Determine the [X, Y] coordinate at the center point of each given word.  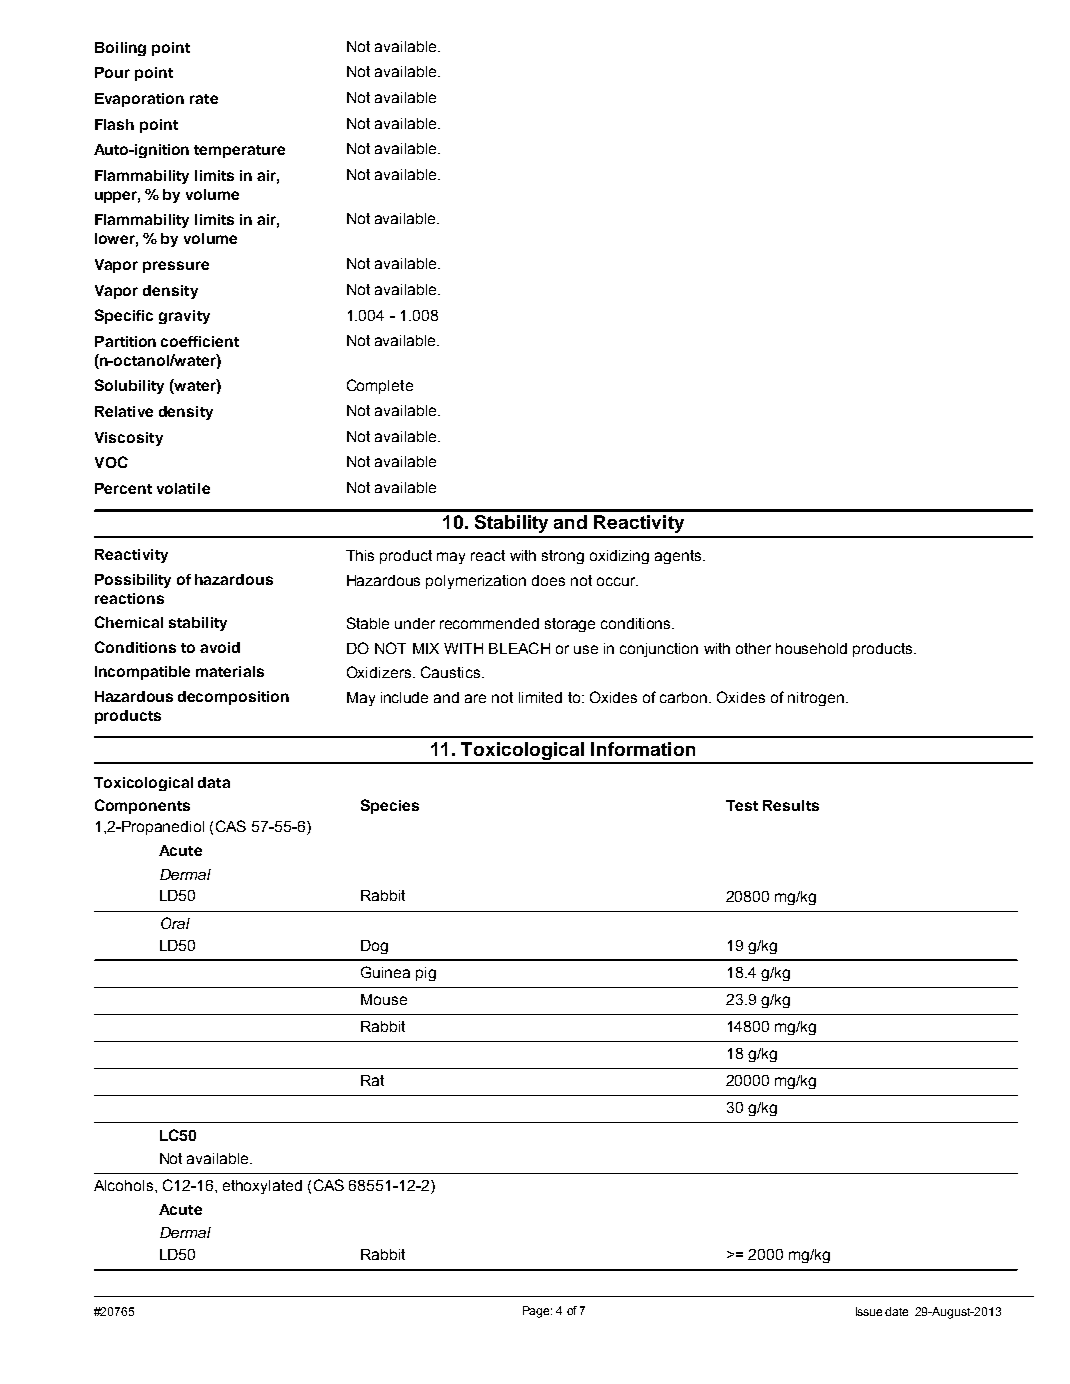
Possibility [133, 581]
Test [742, 805]
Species [390, 806]
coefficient [200, 341]
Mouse [384, 999]
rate [204, 99]
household [811, 648]
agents [679, 557]
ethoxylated [262, 1187]
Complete [380, 386]
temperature [239, 151]
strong [563, 557]
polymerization [476, 582]
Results [791, 805]
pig [426, 974]
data [214, 782]
